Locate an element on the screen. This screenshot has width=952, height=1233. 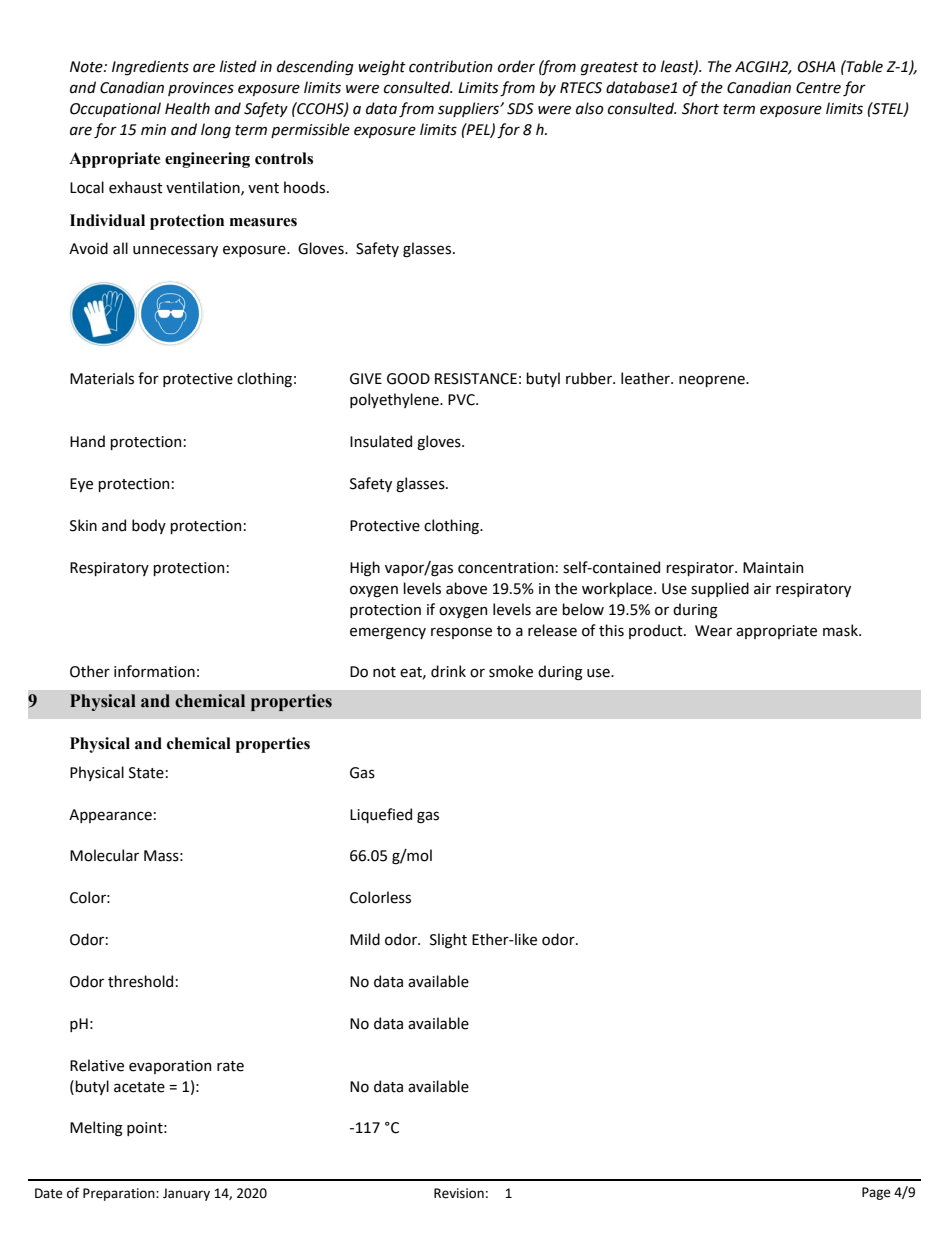
suppliers is located at coordinates (470, 109).
